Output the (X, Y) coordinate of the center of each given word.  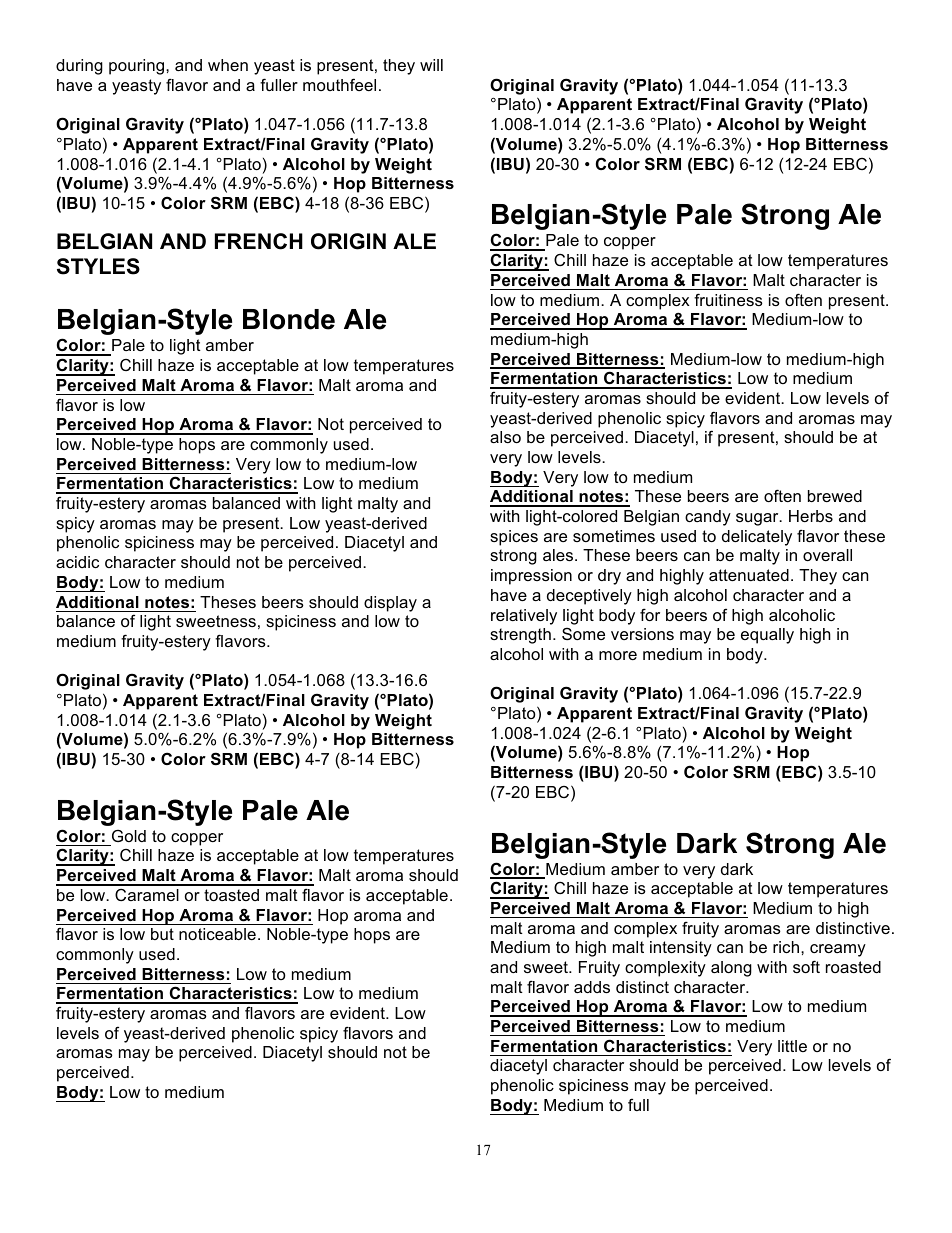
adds (592, 987)
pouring (138, 67)
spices (514, 538)
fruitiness (728, 299)
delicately (757, 538)
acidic (77, 562)
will (431, 65)
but (162, 934)
